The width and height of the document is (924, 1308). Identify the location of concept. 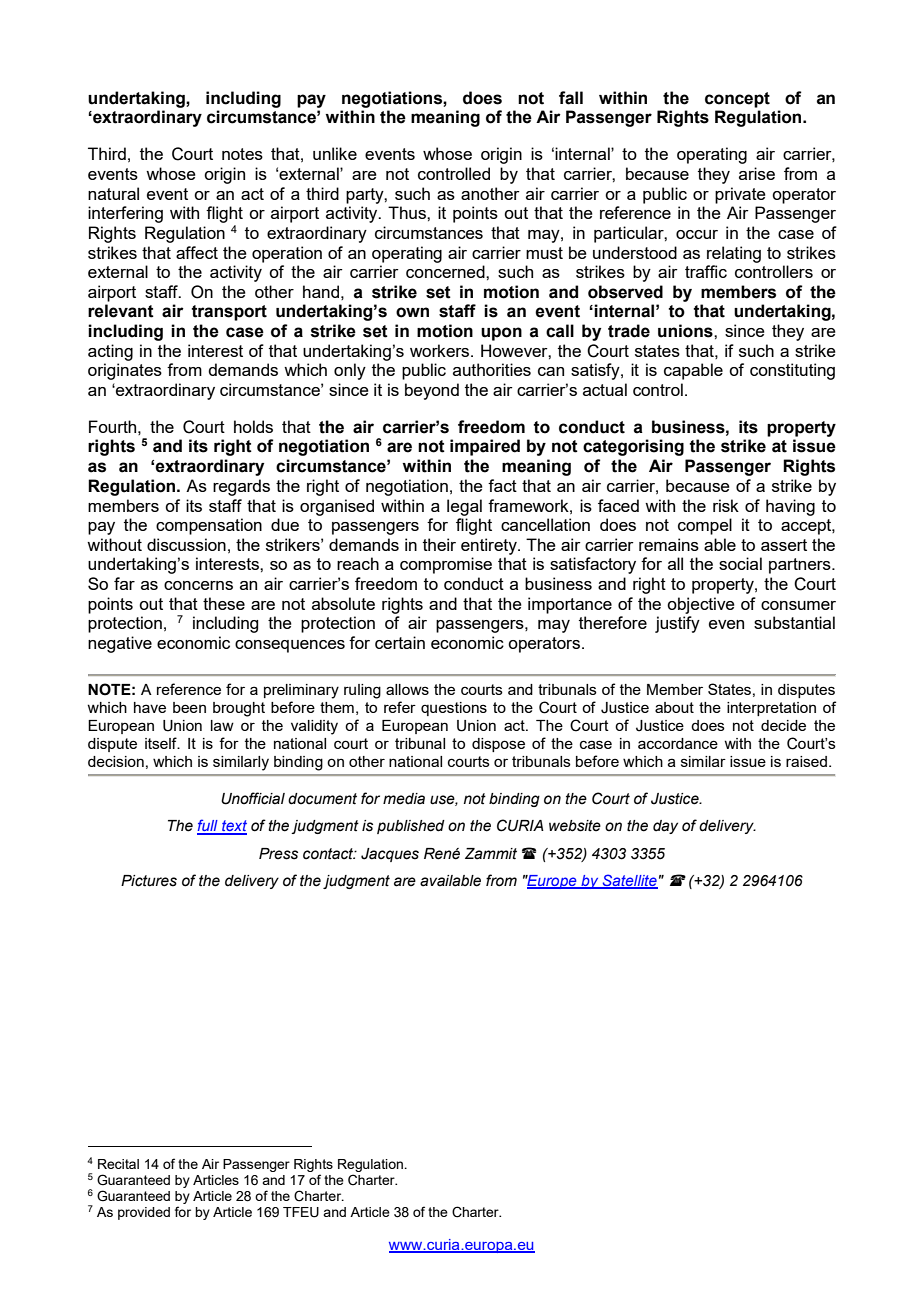
(737, 100).
